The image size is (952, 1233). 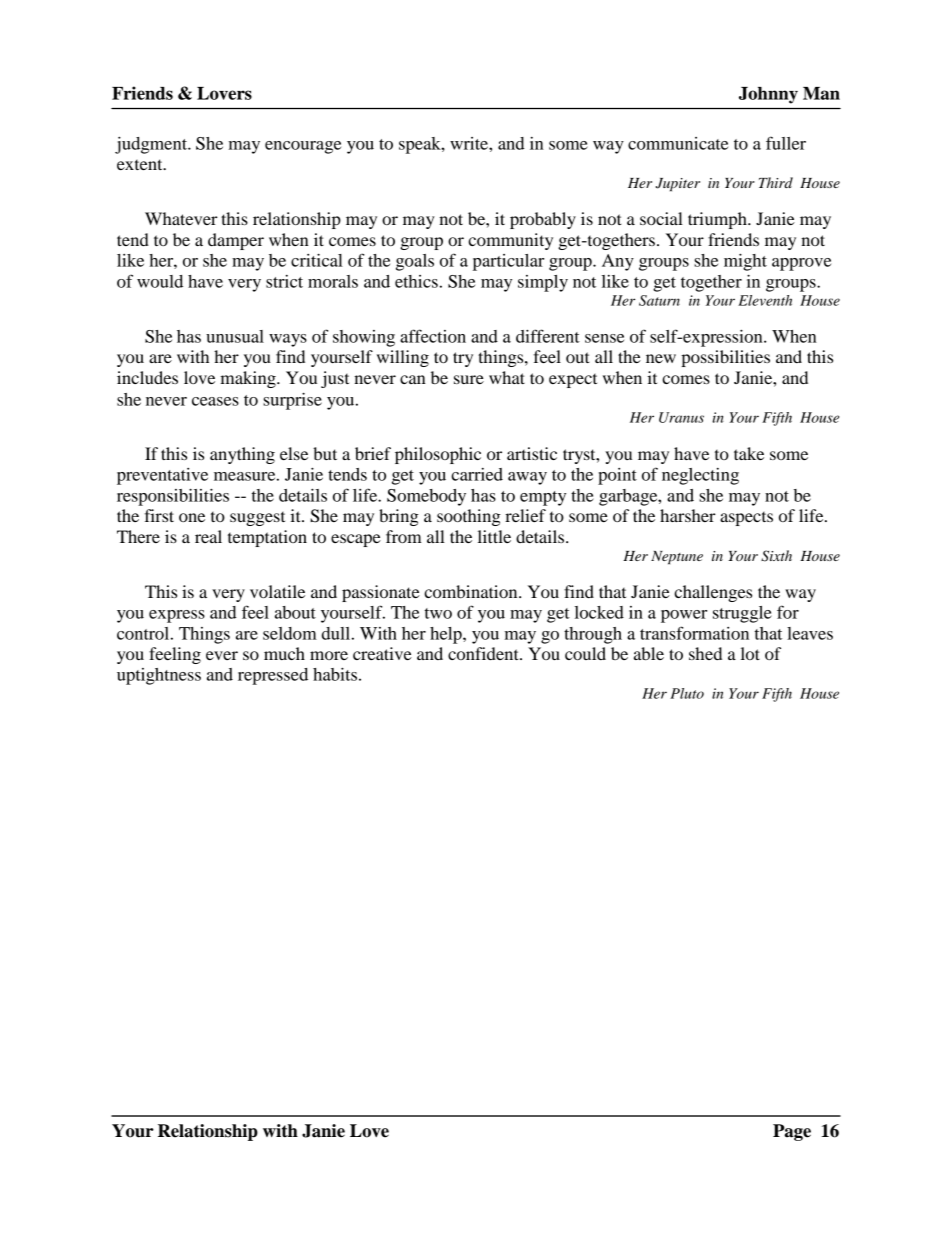 I want to click on confident, so click(x=484, y=653).
